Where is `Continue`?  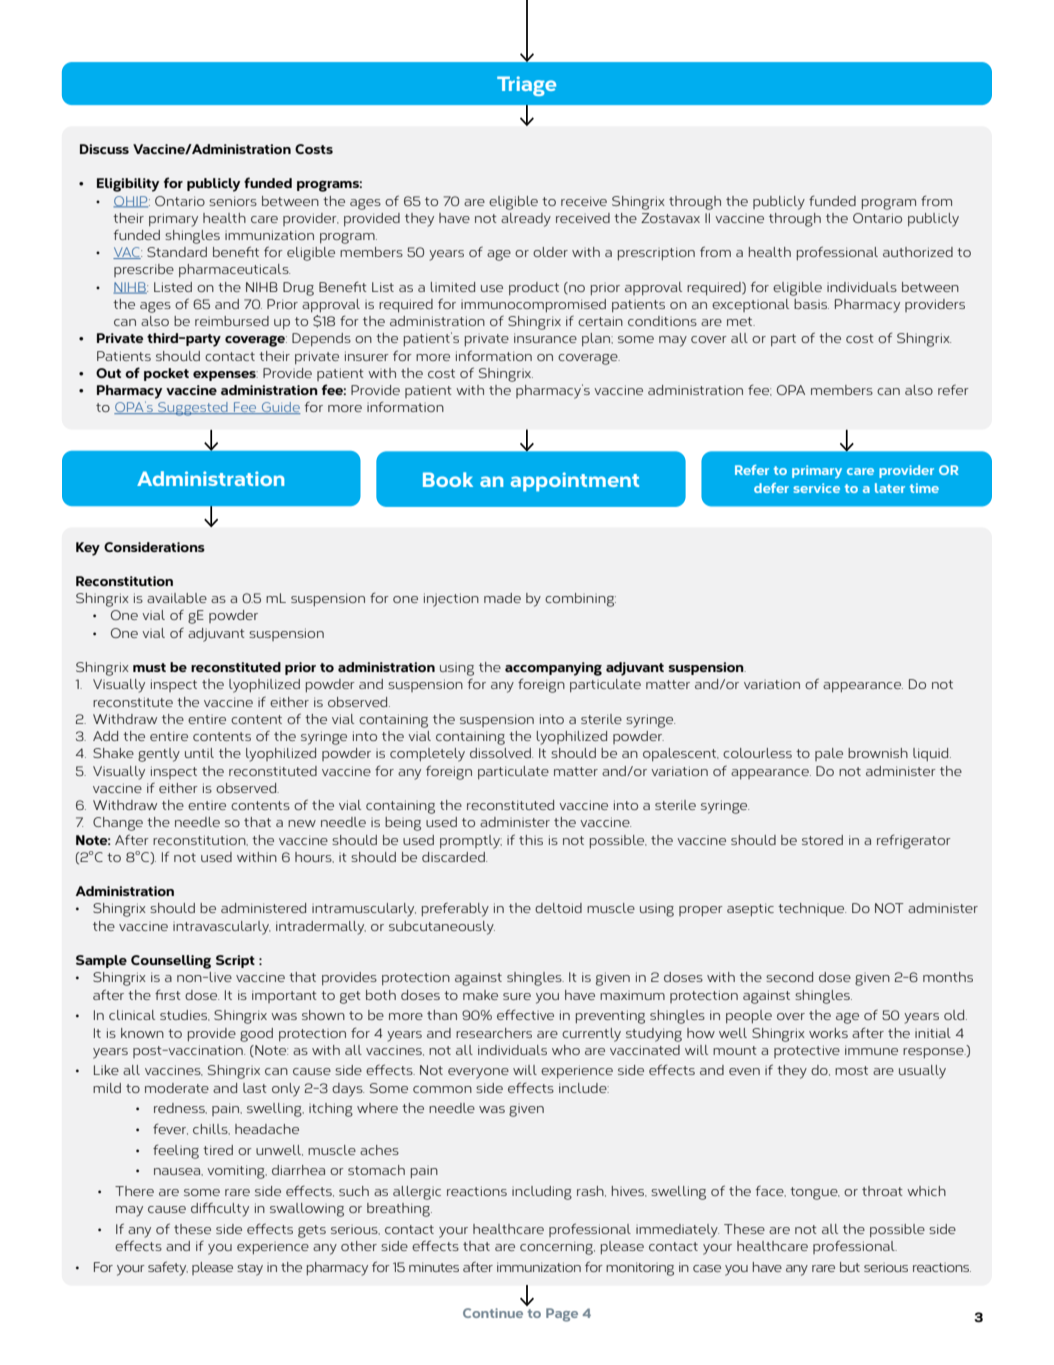
Continue is located at coordinates (493, 1313).
